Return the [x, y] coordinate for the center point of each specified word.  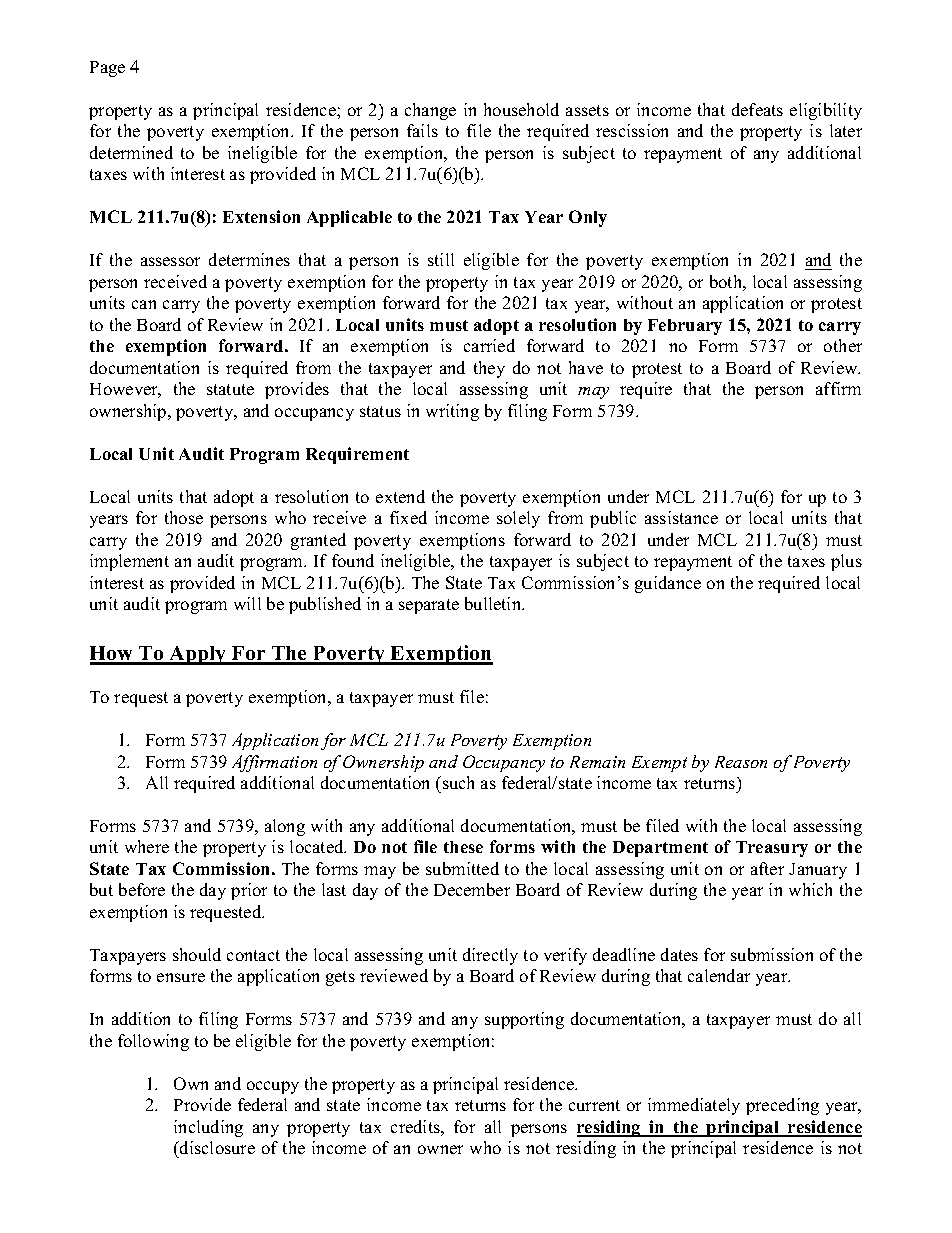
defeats [757, 109]
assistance [681, 517]
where [147, 846]
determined [131, 152]
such [457, 782]
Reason [741, 762]
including [208, 1128]
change [430, 111]
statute [230, 389]
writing [452, 412]
